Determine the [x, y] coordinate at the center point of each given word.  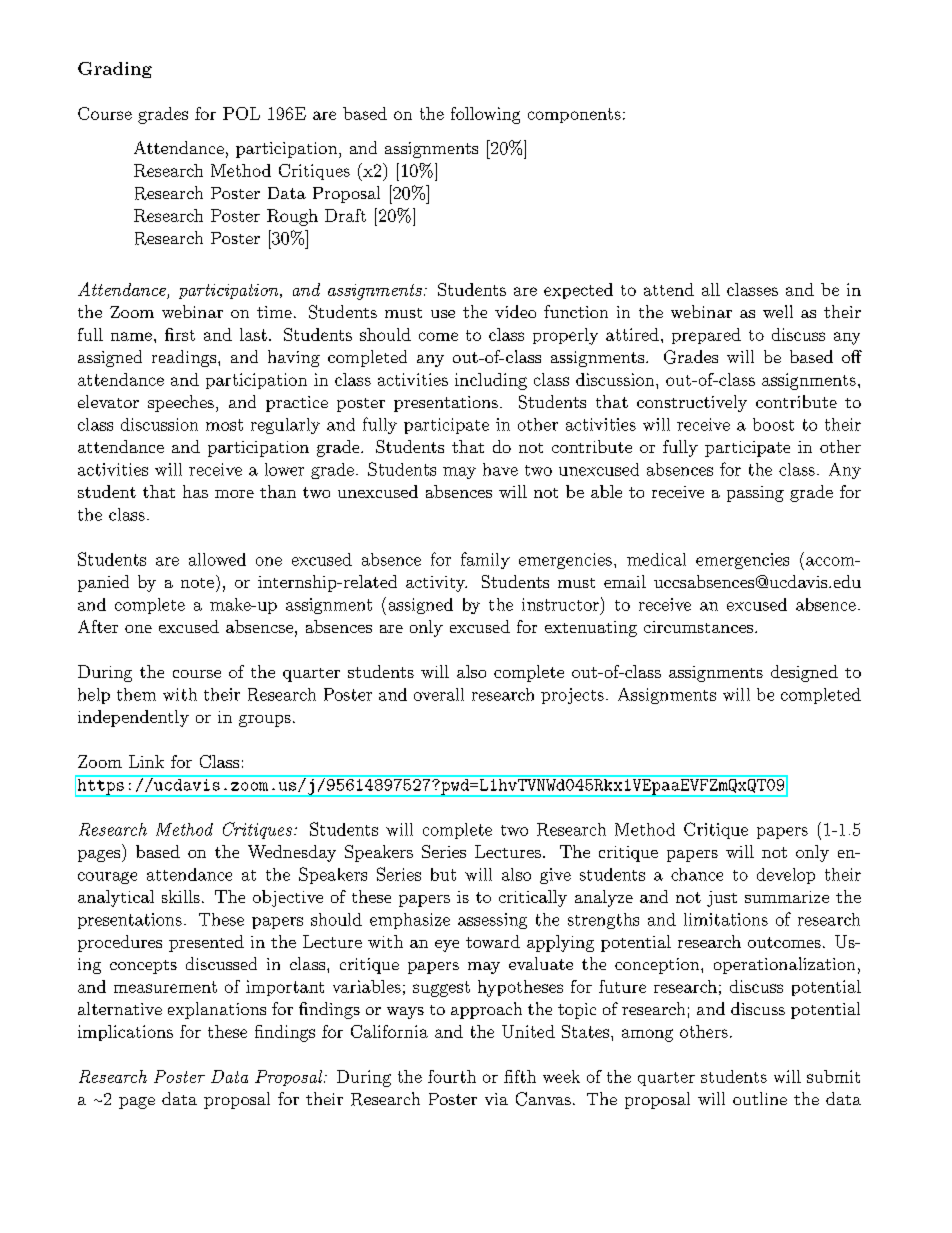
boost [773, 424]
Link [146, 761]
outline [760, 1098]
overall [439, 694]
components [574, 115]
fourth [452, 1076]
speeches [181, 403]
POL [241, 113]
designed [804, 673]
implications [125, 1033]
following [485, 115]
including [491, 381]
